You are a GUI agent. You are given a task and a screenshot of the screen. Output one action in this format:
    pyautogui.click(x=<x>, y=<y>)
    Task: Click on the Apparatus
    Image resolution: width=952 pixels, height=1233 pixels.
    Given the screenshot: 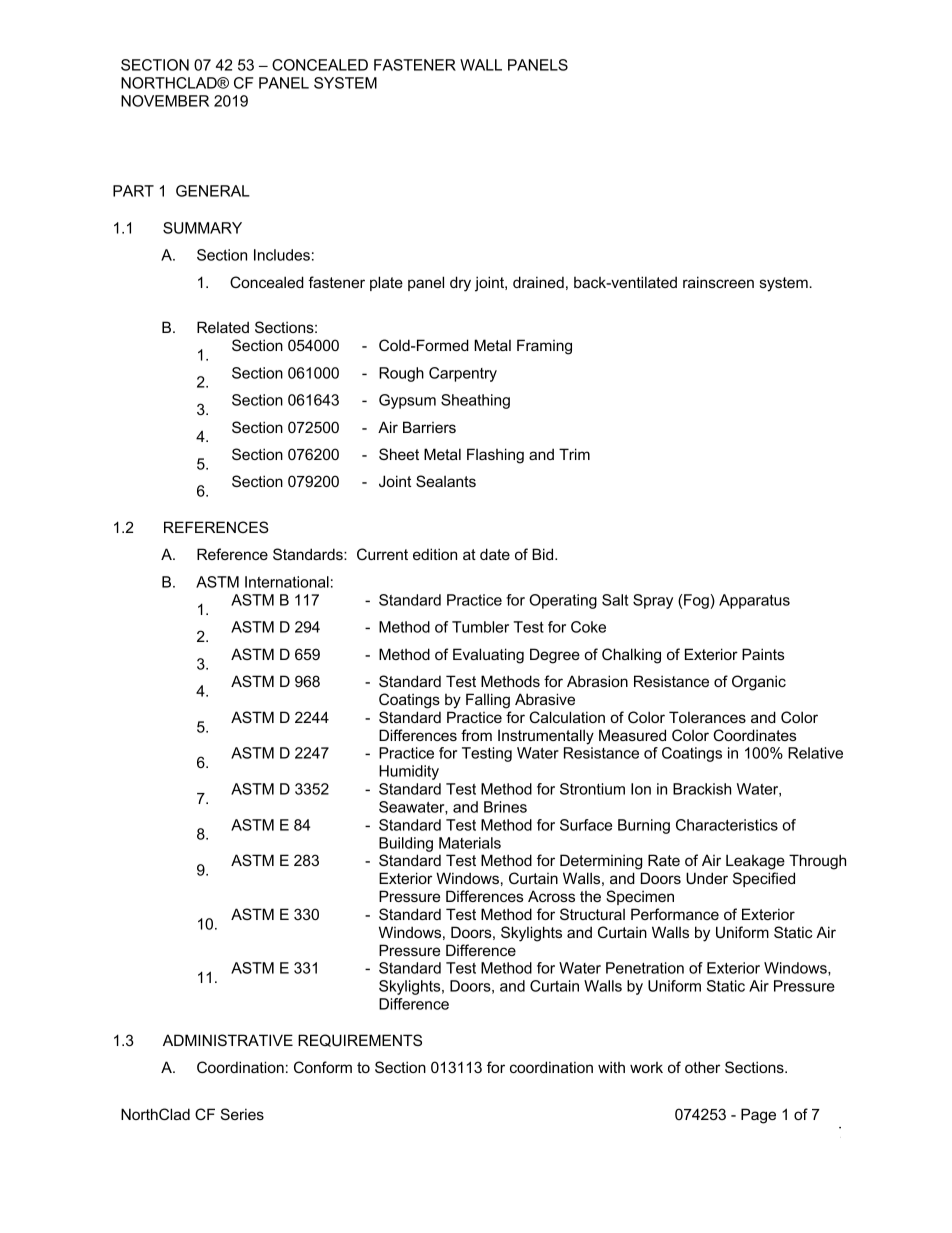 What is the action you would take?
    pyautogui.click(x=754, y=601)
